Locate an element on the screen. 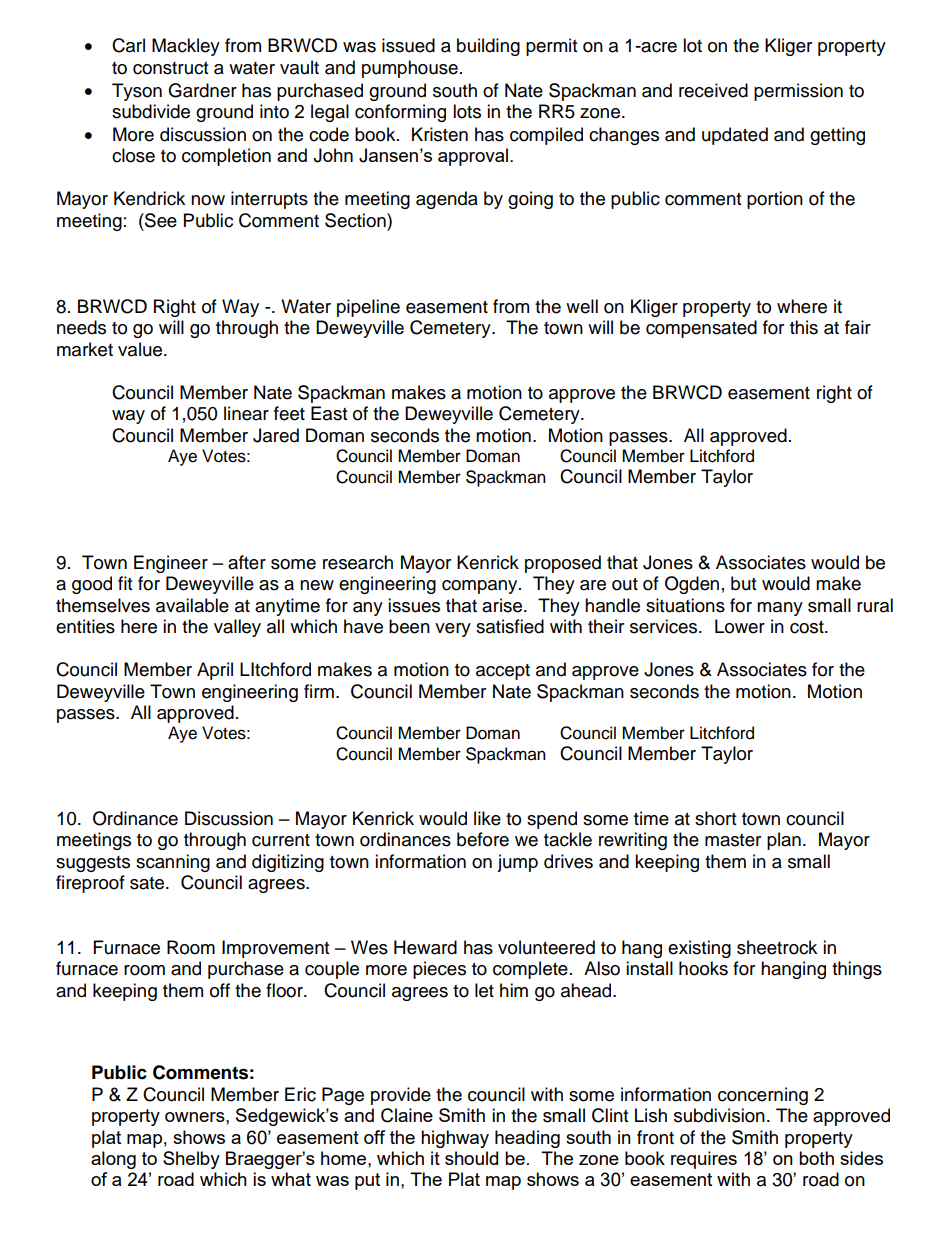 Image resolution: width=952 pixels, height=1233 pixels. lots is located at coordinates (467, 111).
